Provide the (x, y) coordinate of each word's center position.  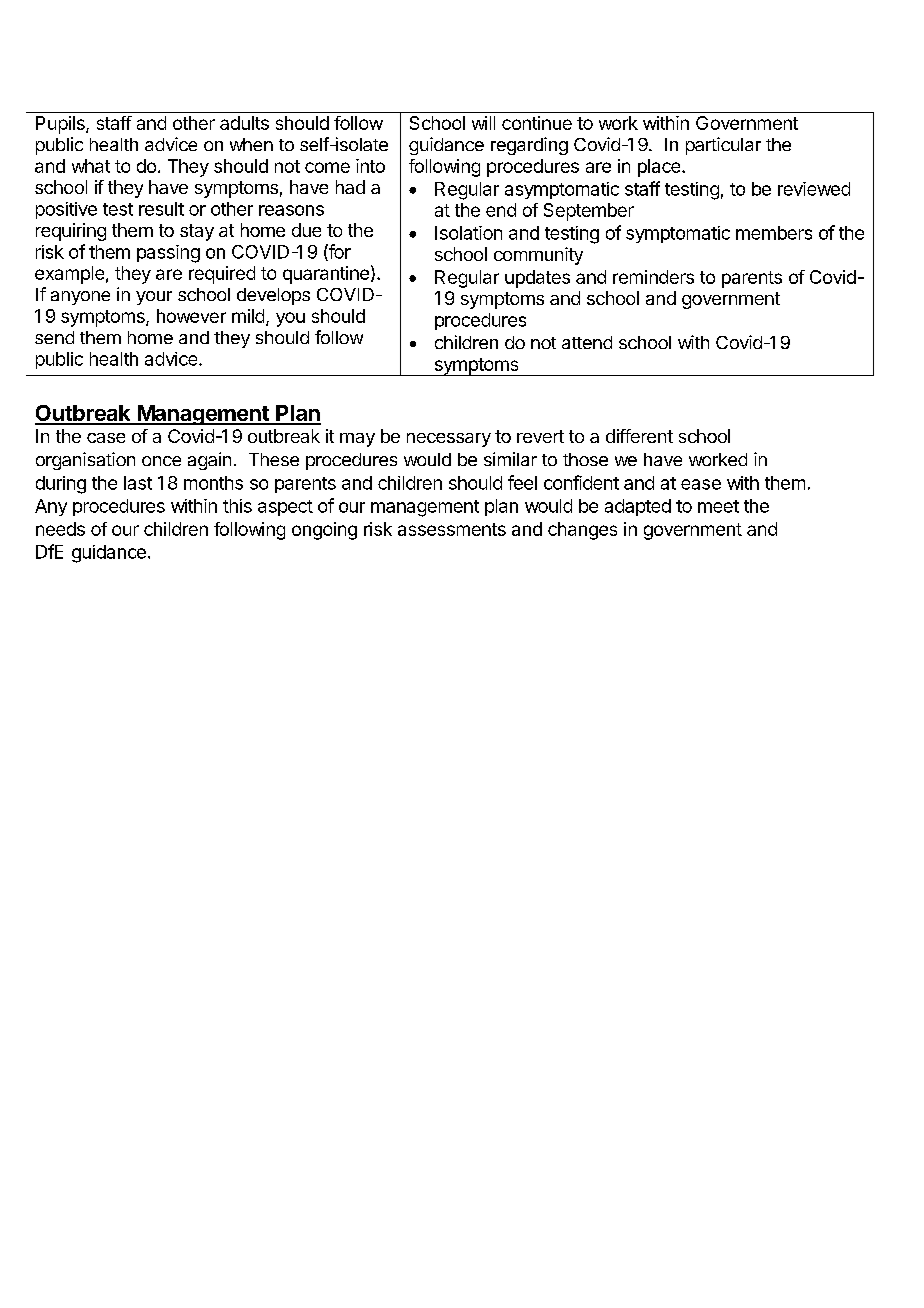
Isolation (468, 233)
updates (537, 279)
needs (60, 529)
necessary (449, 440)
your (154, 298)
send (54, 337)
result (161, 209)
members (774, 233)
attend (587, 342)
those (585, 459)
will (483, 123)
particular (723, 146)
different (639, 436)
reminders (653, 277)
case (106, 438)
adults (244, 123)
